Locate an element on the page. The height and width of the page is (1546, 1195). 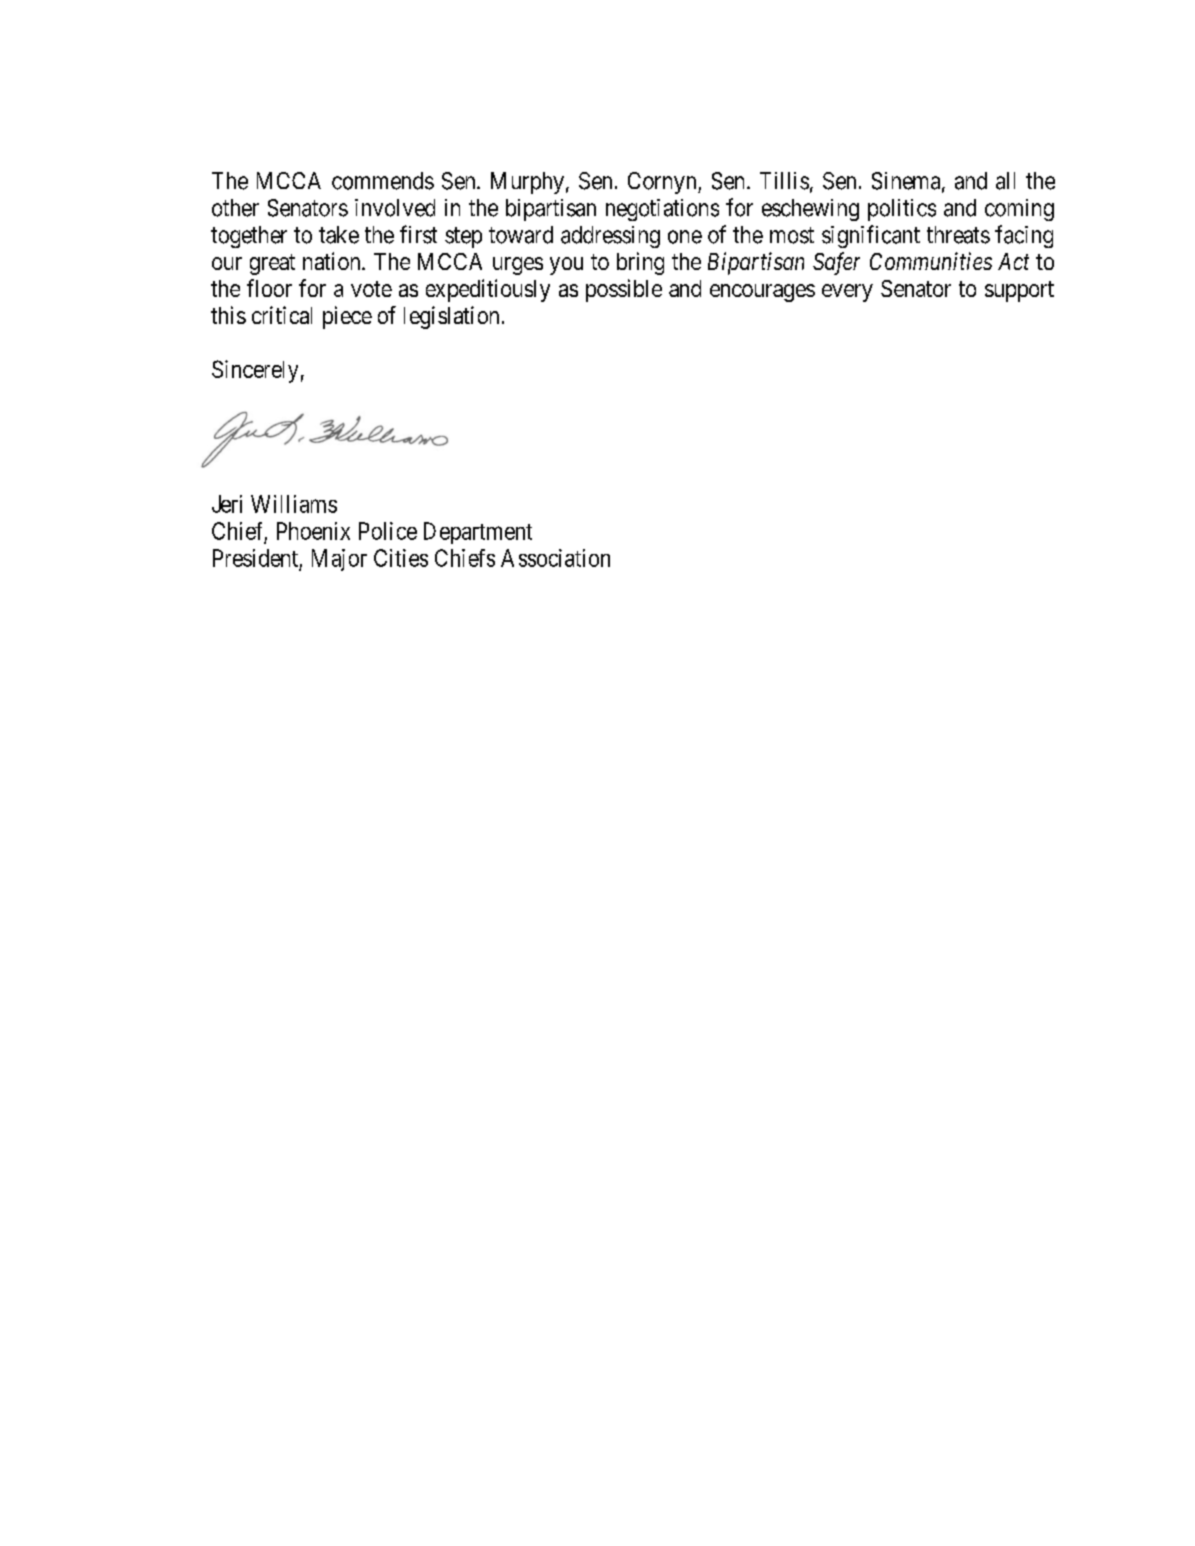
Williams is located at coordinates (294, 504).
